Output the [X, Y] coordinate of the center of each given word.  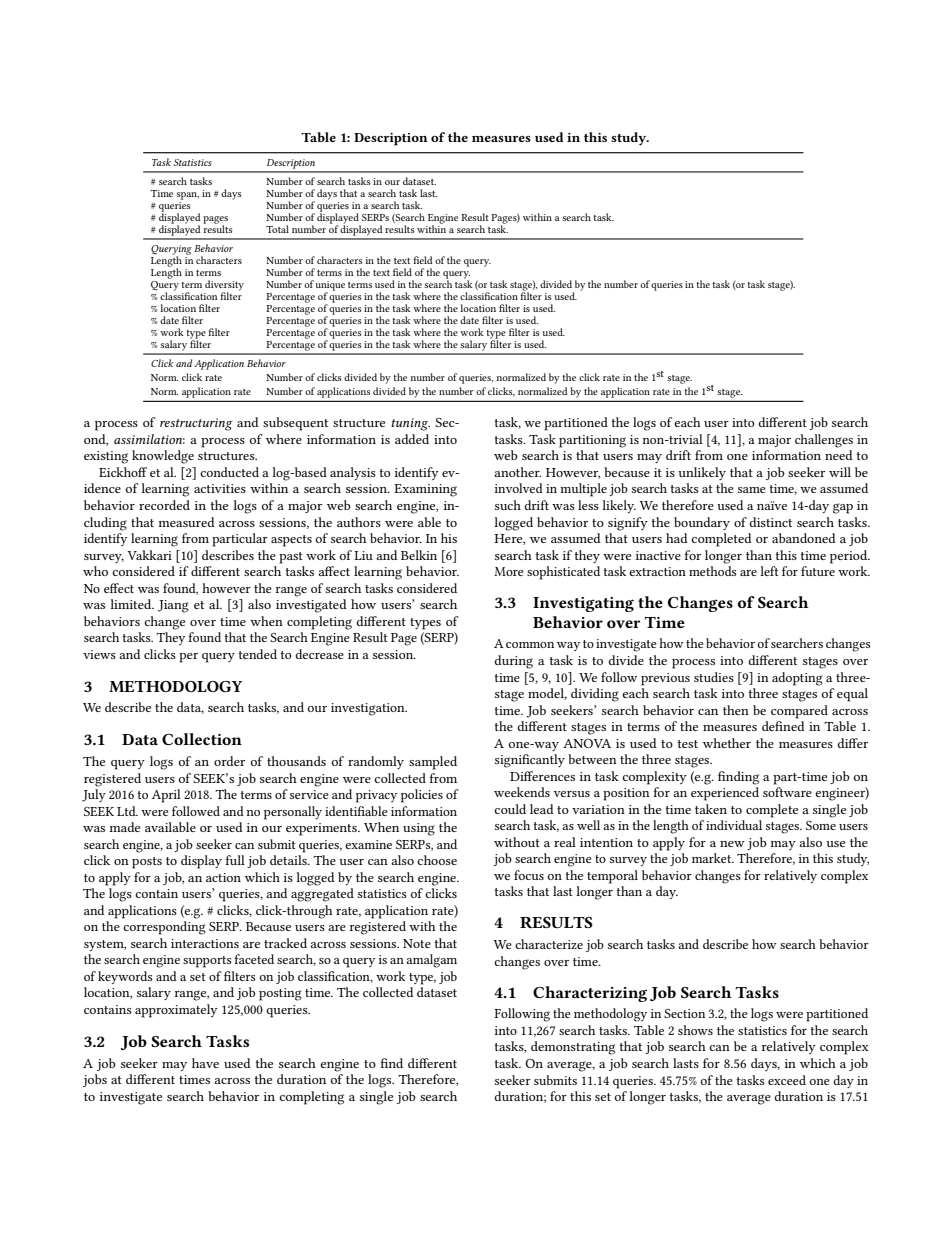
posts [147, 863]
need [839, 455]
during [514, 662]
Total [277, 229]
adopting [797, 679]
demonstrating [573, 1048]
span [187, 196]
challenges [824, 441]
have [205, 1063]
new [732, 844]
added [412, 439]
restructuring [196, 424]
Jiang [173, 606]
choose [437, 860]
